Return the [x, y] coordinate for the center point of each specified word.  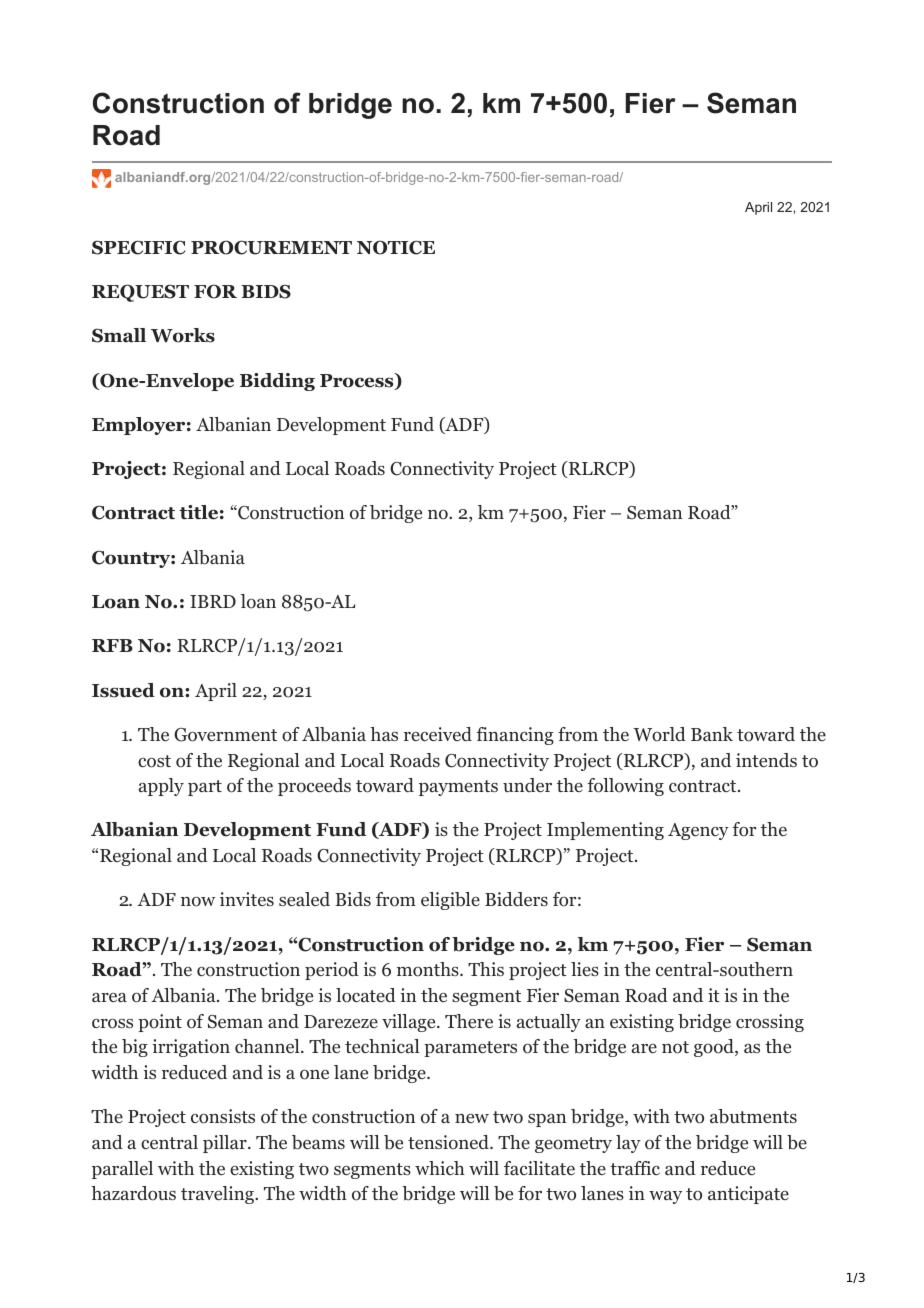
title [198, 512]
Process [358, 381]
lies [585, 969]
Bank [712, 734]
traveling [218, 1195]
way [665, 1197]
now [198, 902]
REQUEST [140, 293]
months [429, 969]
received [438, 734]
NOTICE [396, 247]
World [660, 734]
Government [225, 735]
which [440, 1168]
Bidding [277, 382]
